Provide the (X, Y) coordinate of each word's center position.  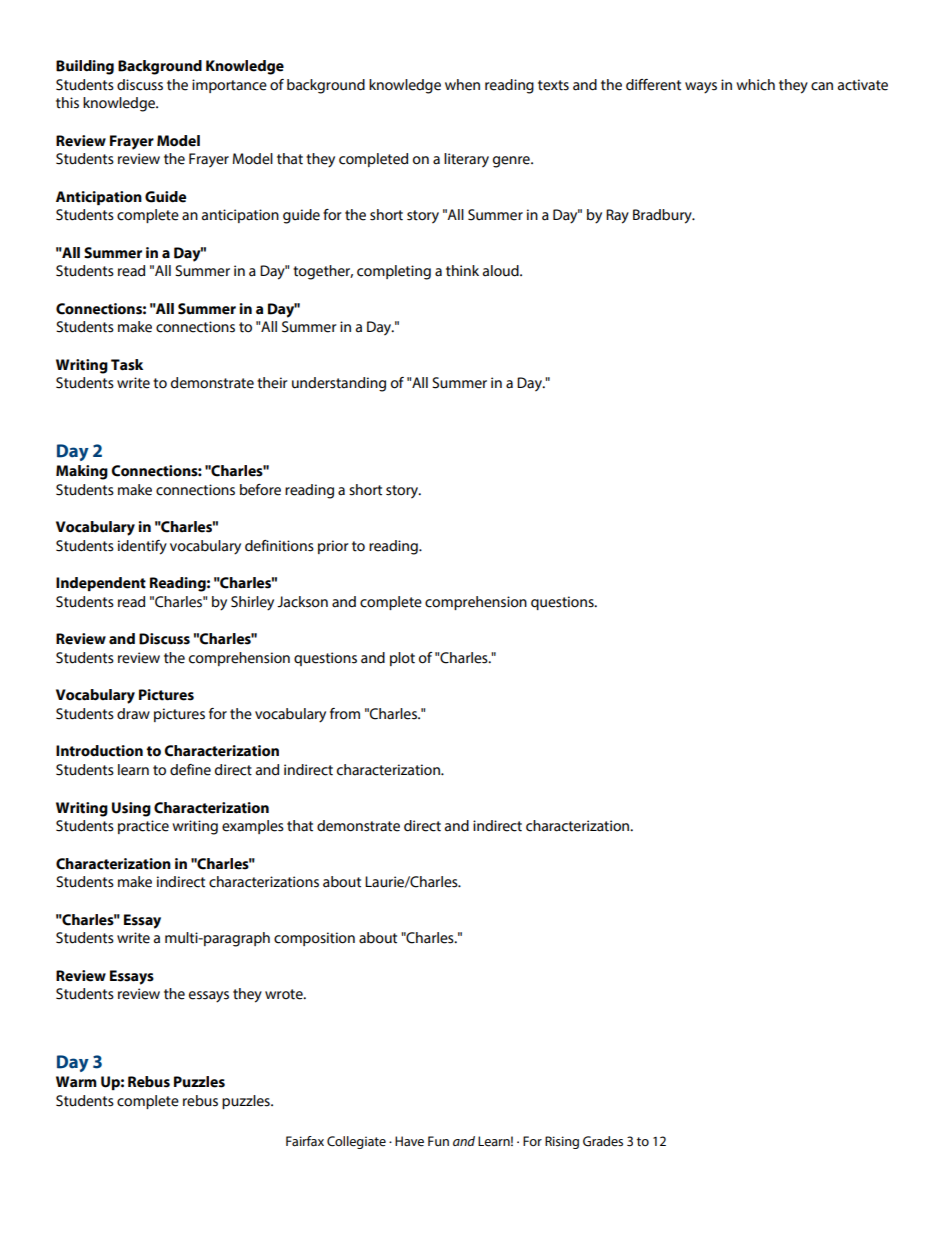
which (755, 85)
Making (82, 472)
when (462, 85)
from (345, 714)
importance (229, 86)
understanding (339, 384)
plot (402, 659)
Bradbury (663, 216)
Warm (76, 1082)
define (190, 770)
